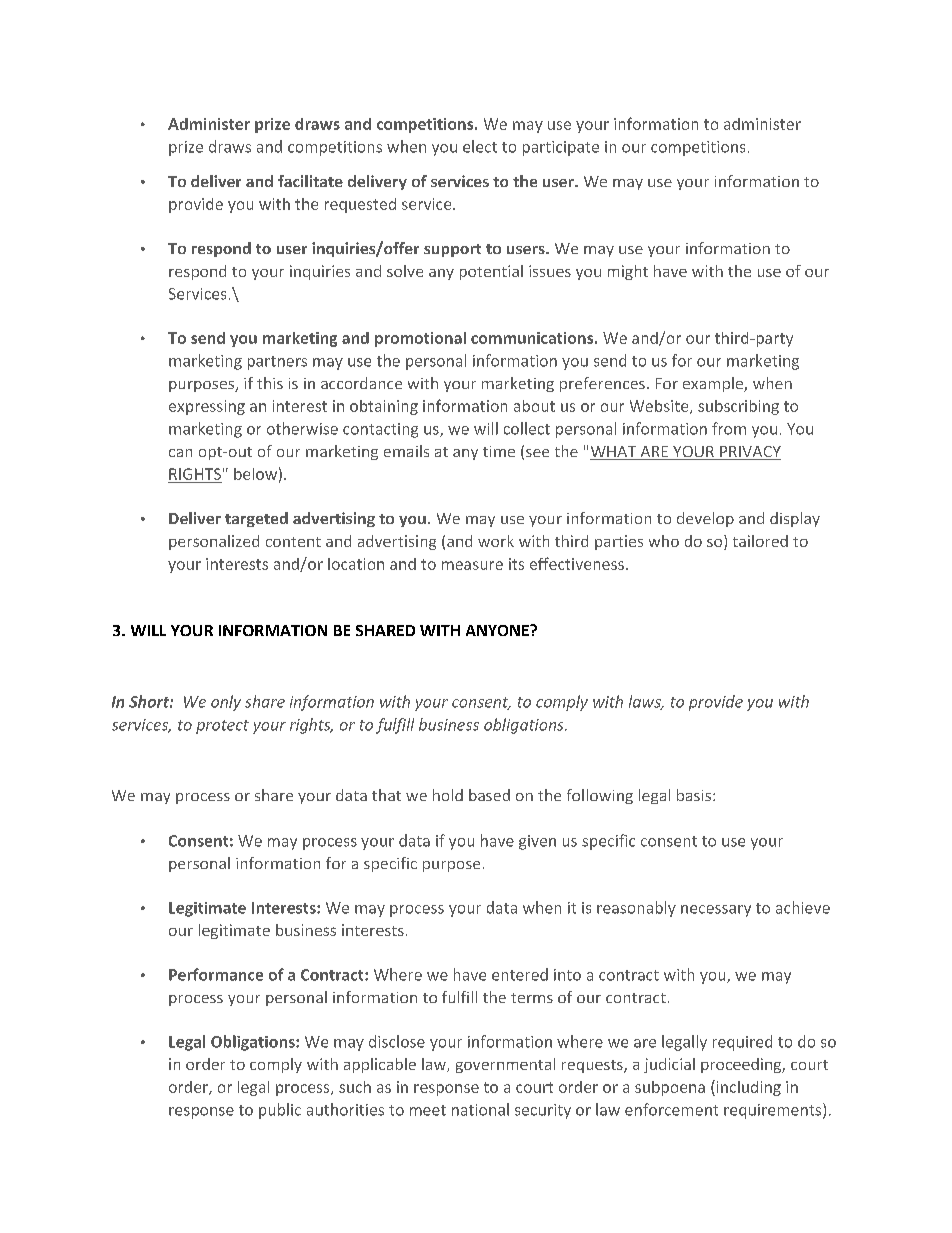  I want to click on might, so click(628, 272).
